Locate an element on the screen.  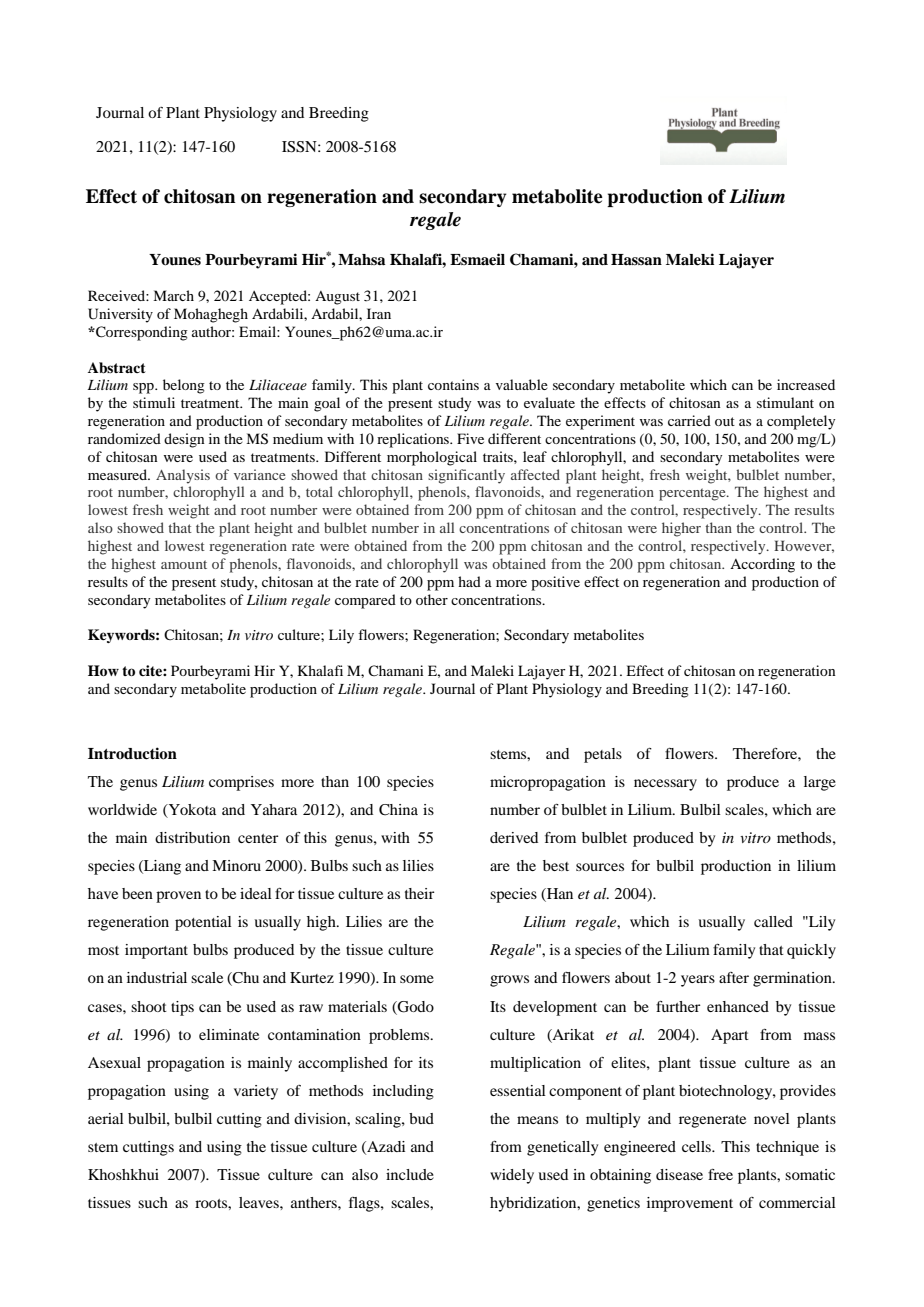
March is located at coordinates (173, 295).
